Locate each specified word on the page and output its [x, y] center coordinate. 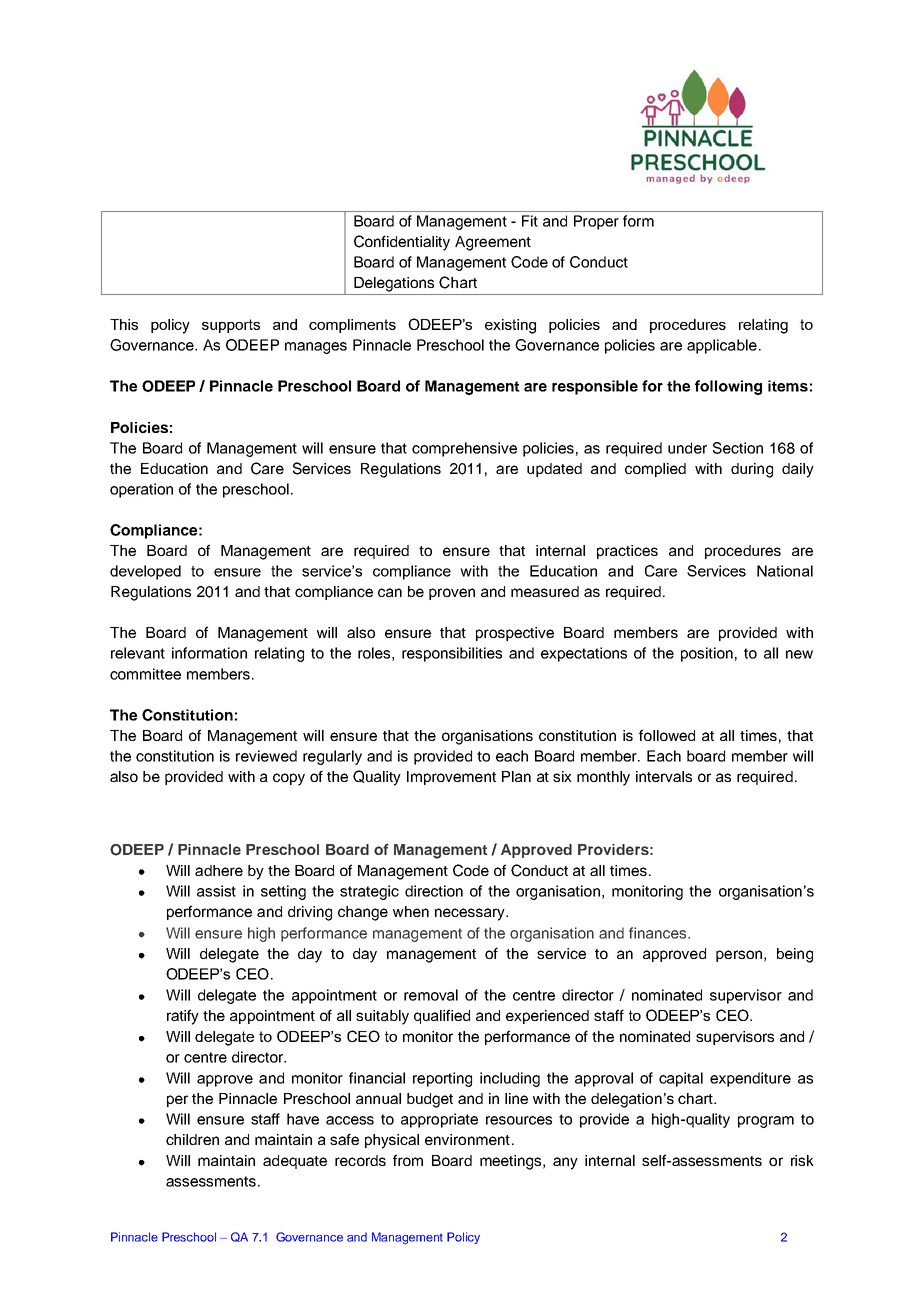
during [752, 470]
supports [231, 326]
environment [467, 1139]
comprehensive [464, 449]
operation [141, 490]
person [739, 956]
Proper [596, 222]
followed [667, 735]
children [192, 1139]
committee [145, 674]
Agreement [493, 243]
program [766, 1122]
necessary [471, 914]
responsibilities [452, 654]
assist [216, 891]
